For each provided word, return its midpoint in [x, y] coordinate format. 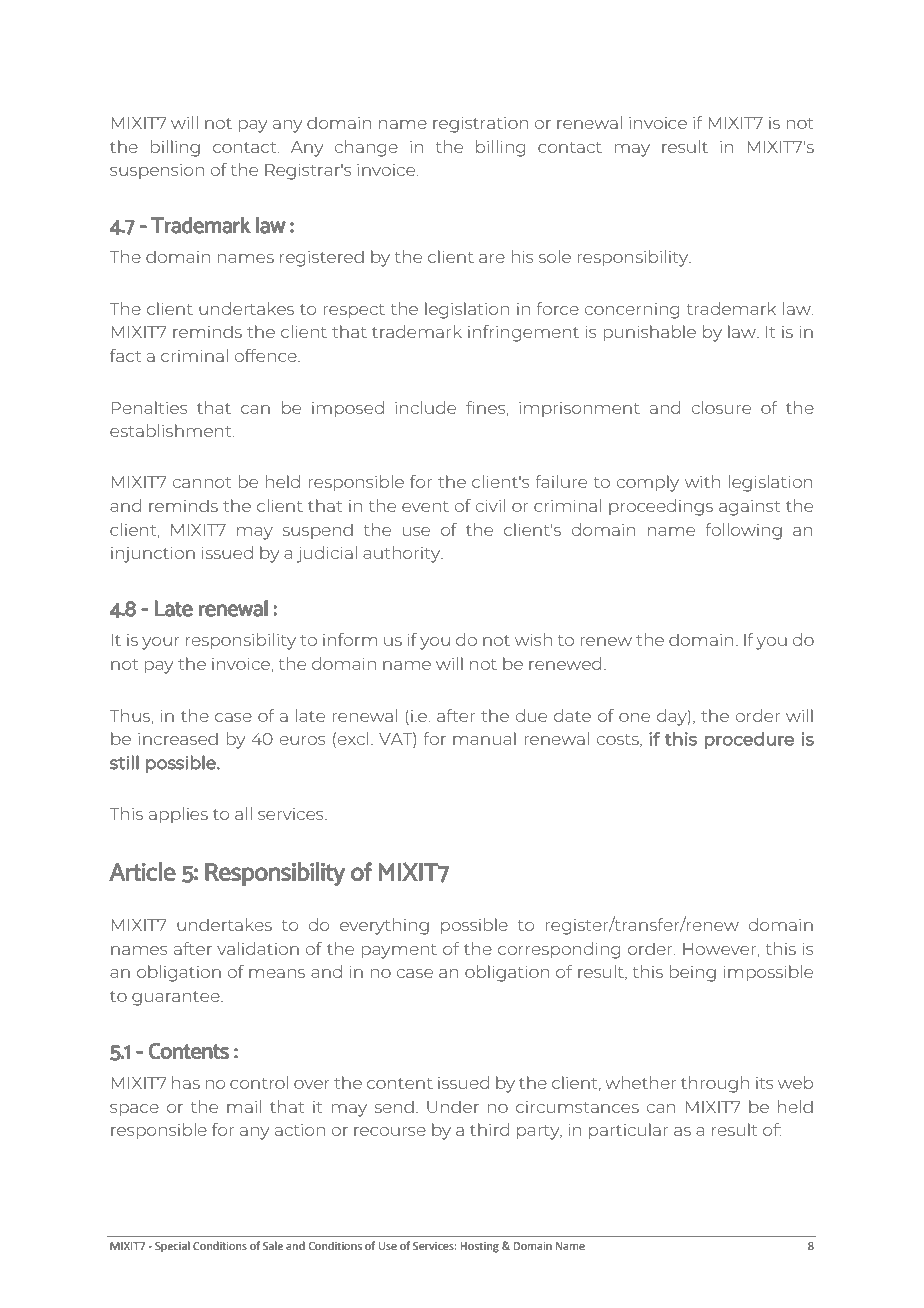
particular [628, 1131]
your [161, 643]
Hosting [480, 1247]
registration [481, 125]
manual [484, 738]
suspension [157, 171]
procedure [749, 740]
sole [555, 256]
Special [172, 1247]
